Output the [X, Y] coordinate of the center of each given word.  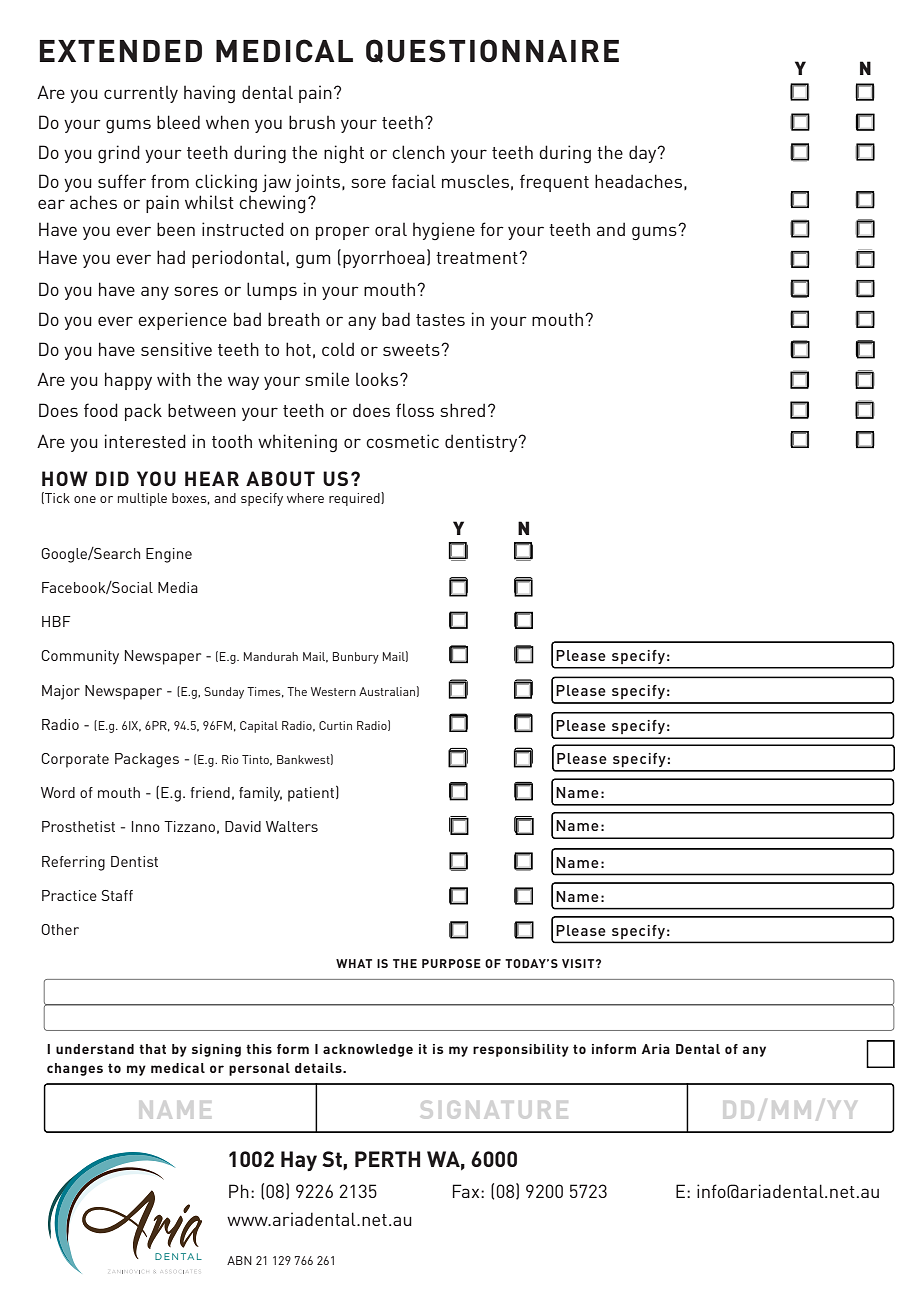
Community [80, 657]
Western [333, 691]
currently [141, 94]
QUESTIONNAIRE [492, 51]
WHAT [354, 963]
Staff [117, 895]
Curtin [335, 725]
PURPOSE [451, 963]
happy [128, 381]
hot [298, 349]
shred [462, 410]
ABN [239, 1260]
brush [312, 122]
